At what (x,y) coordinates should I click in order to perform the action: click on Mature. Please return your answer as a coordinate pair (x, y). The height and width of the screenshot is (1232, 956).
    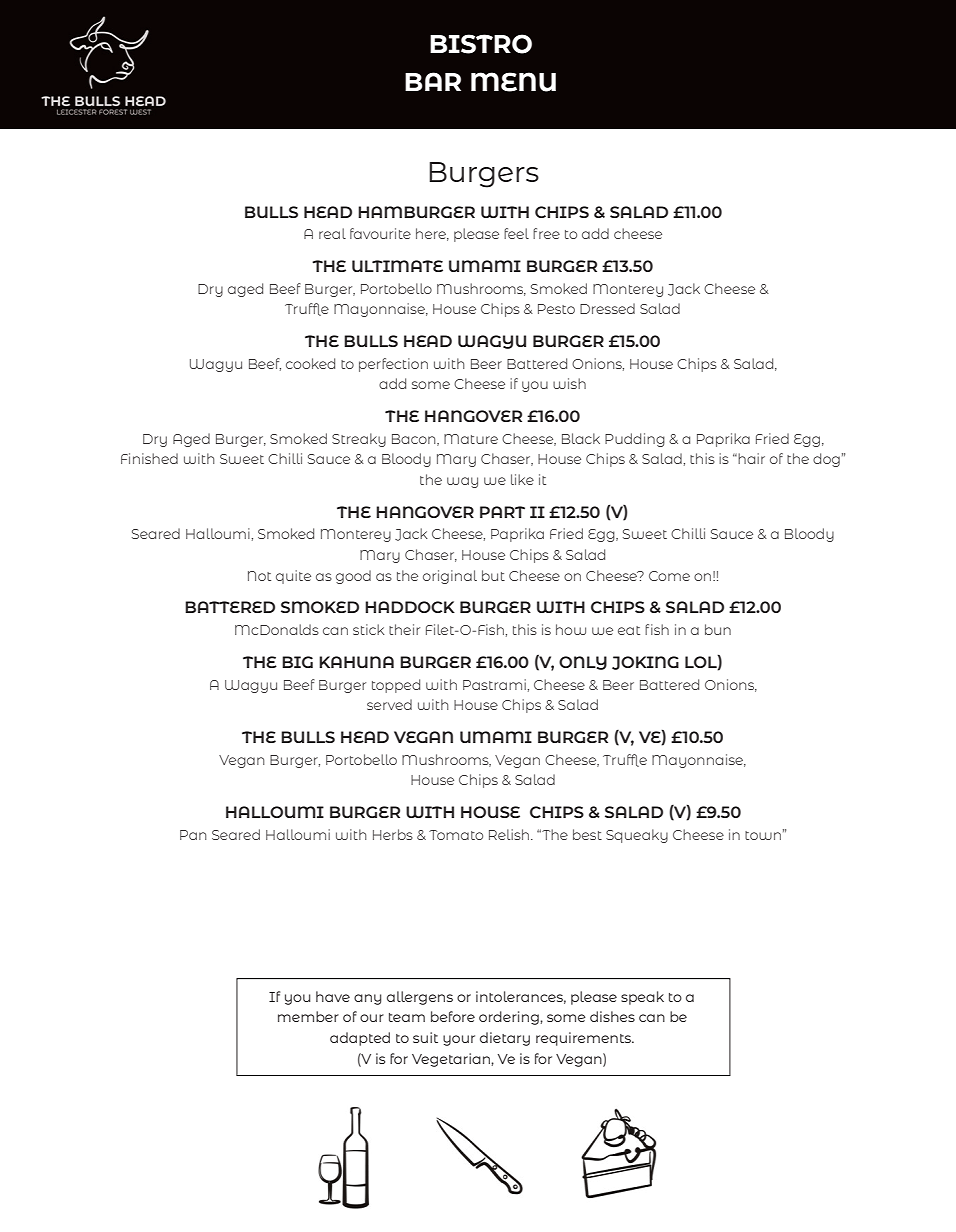
    Looking at the image, I should click on (471, 439).
